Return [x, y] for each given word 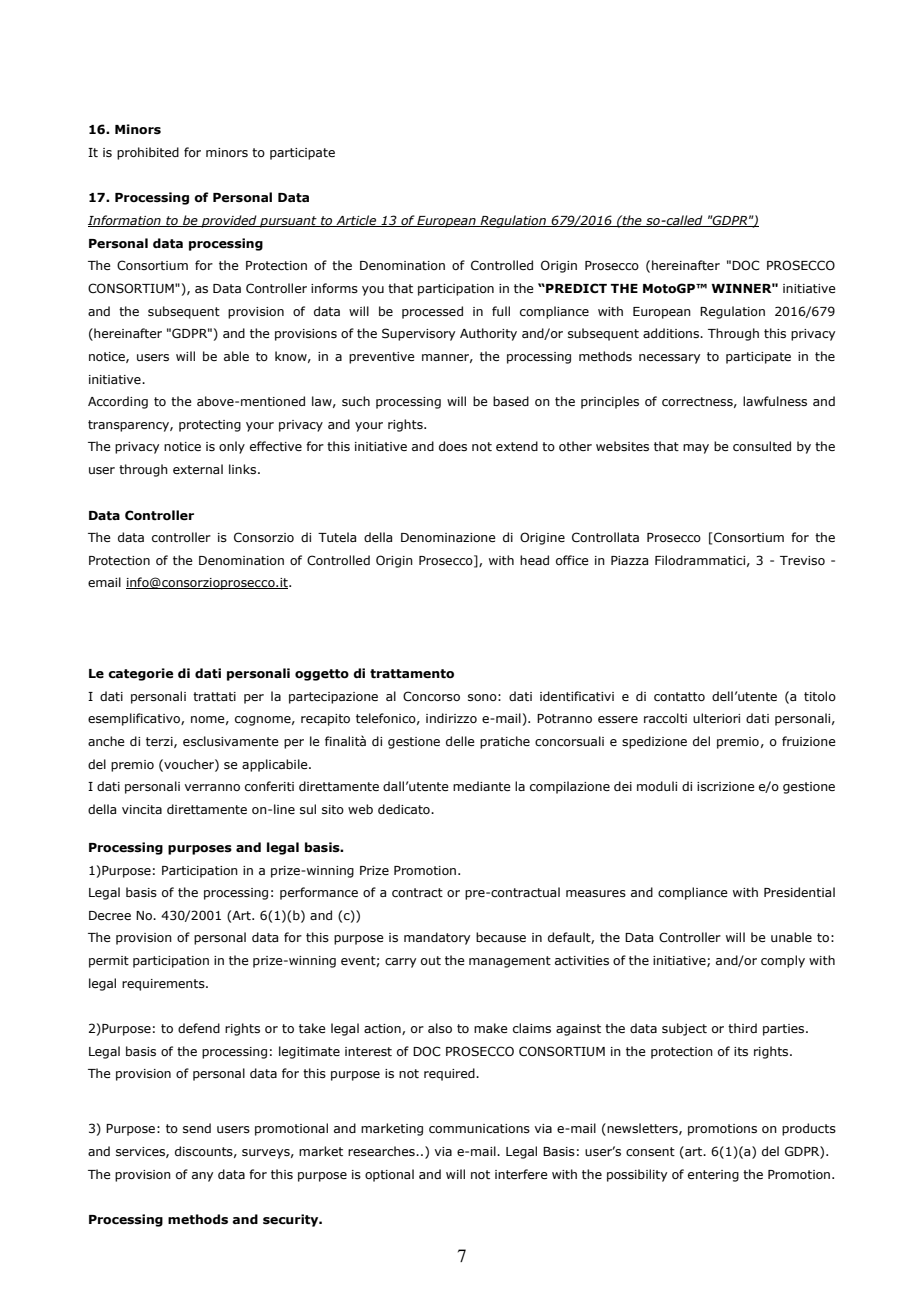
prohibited [148, 153]
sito [333, 809]
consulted [762, 446]
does [453, 446]
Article [356, 221]
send [197, 1128]
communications [479, 1128]
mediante [482, 786]
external [198, 469]
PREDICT [575, 288]
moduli [657, 786]
